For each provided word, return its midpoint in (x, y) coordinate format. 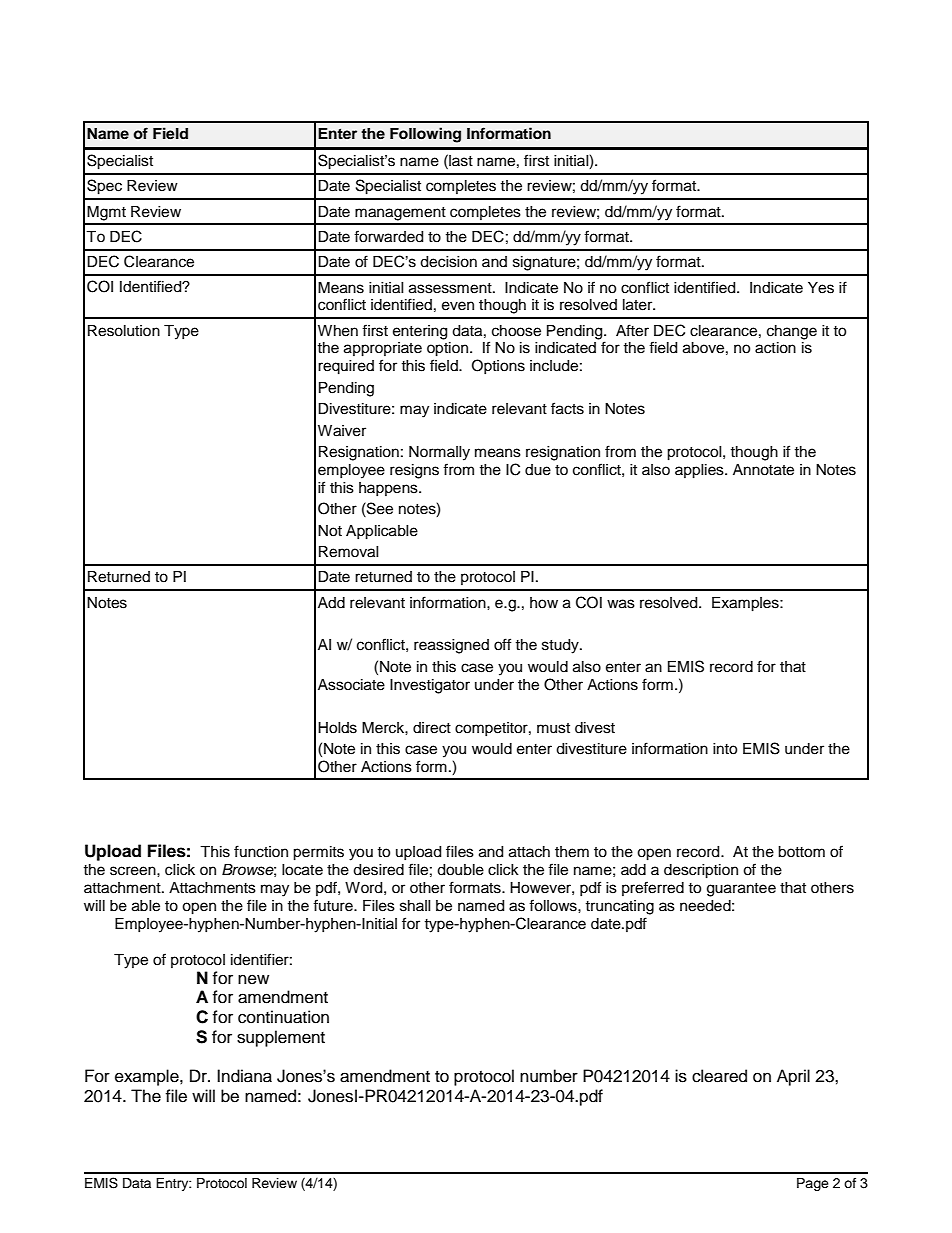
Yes (821, 288)
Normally (439, 453)
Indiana (244, 1076)
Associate (351, 685)
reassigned (451, 646)
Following (425, 135)
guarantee (741, 890)
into (725, 749)
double (460, 870)
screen (134, 871)
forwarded (388, 236)
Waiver (342, 431)
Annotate (763, 470)
